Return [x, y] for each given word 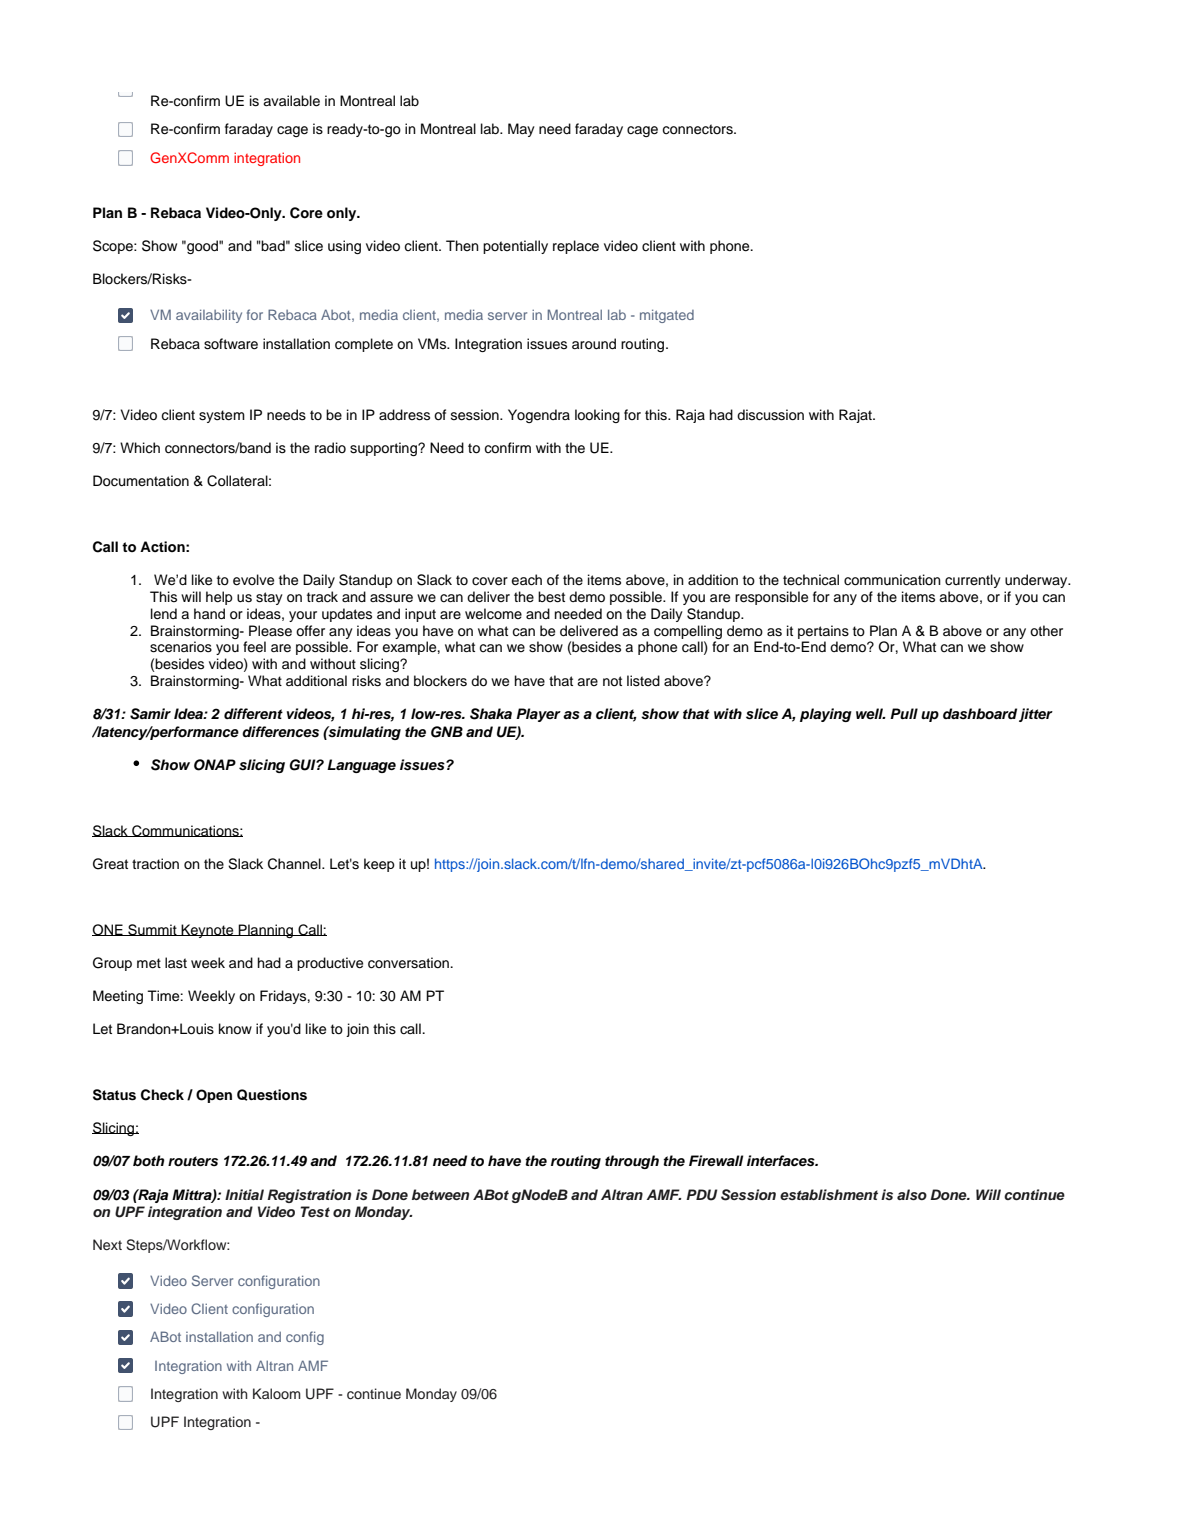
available [291, 101]
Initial [244, 1194]
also [912, 1194]
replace [576, 247]
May [521, 130]
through [632, 1162]
